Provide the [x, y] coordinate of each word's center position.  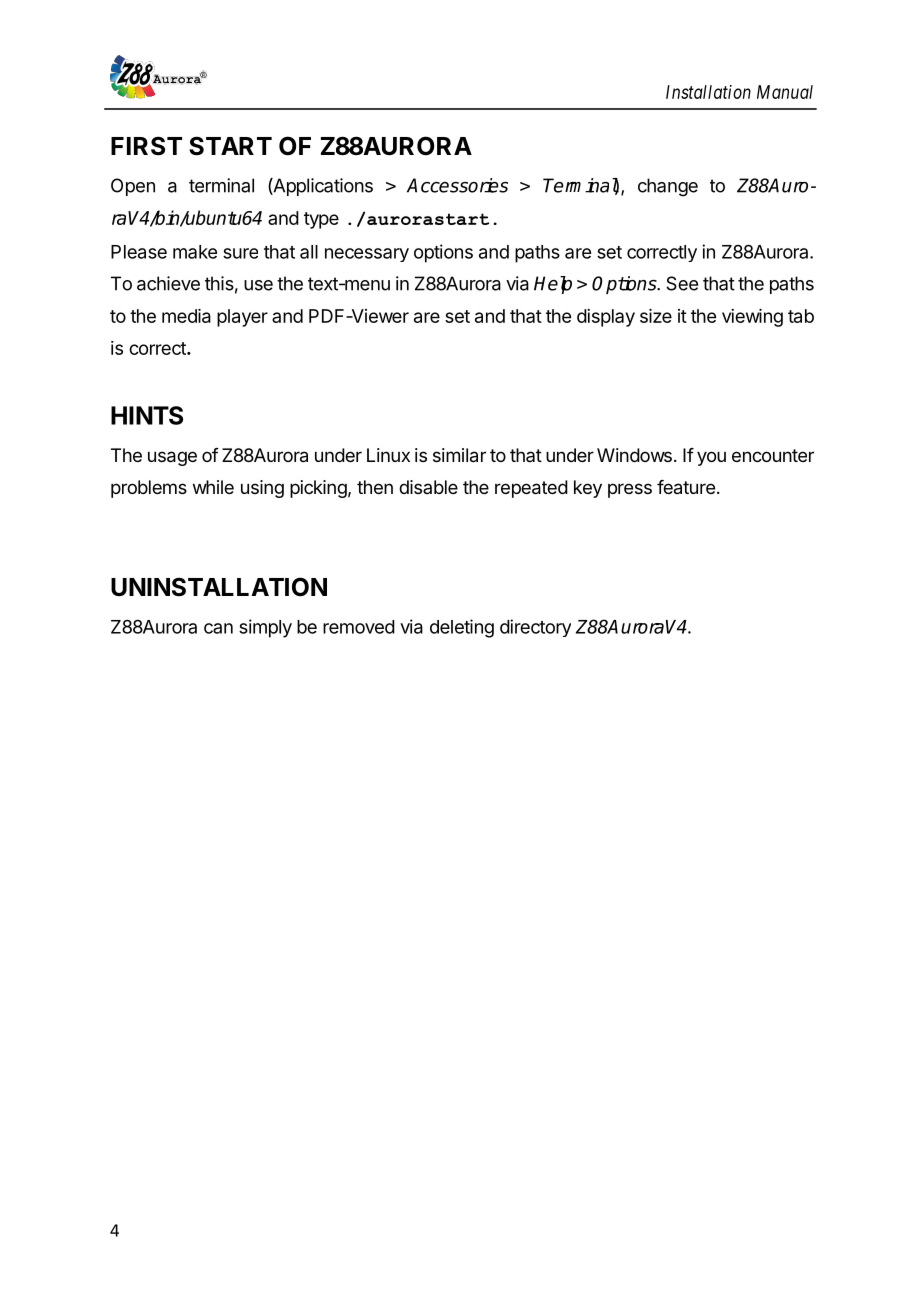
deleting [462, 628]
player [242, 318]
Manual [785, 92]
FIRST [146, 146]
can [218, 628]
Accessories [457, 185]
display [606, 318]
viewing [752, 318]
